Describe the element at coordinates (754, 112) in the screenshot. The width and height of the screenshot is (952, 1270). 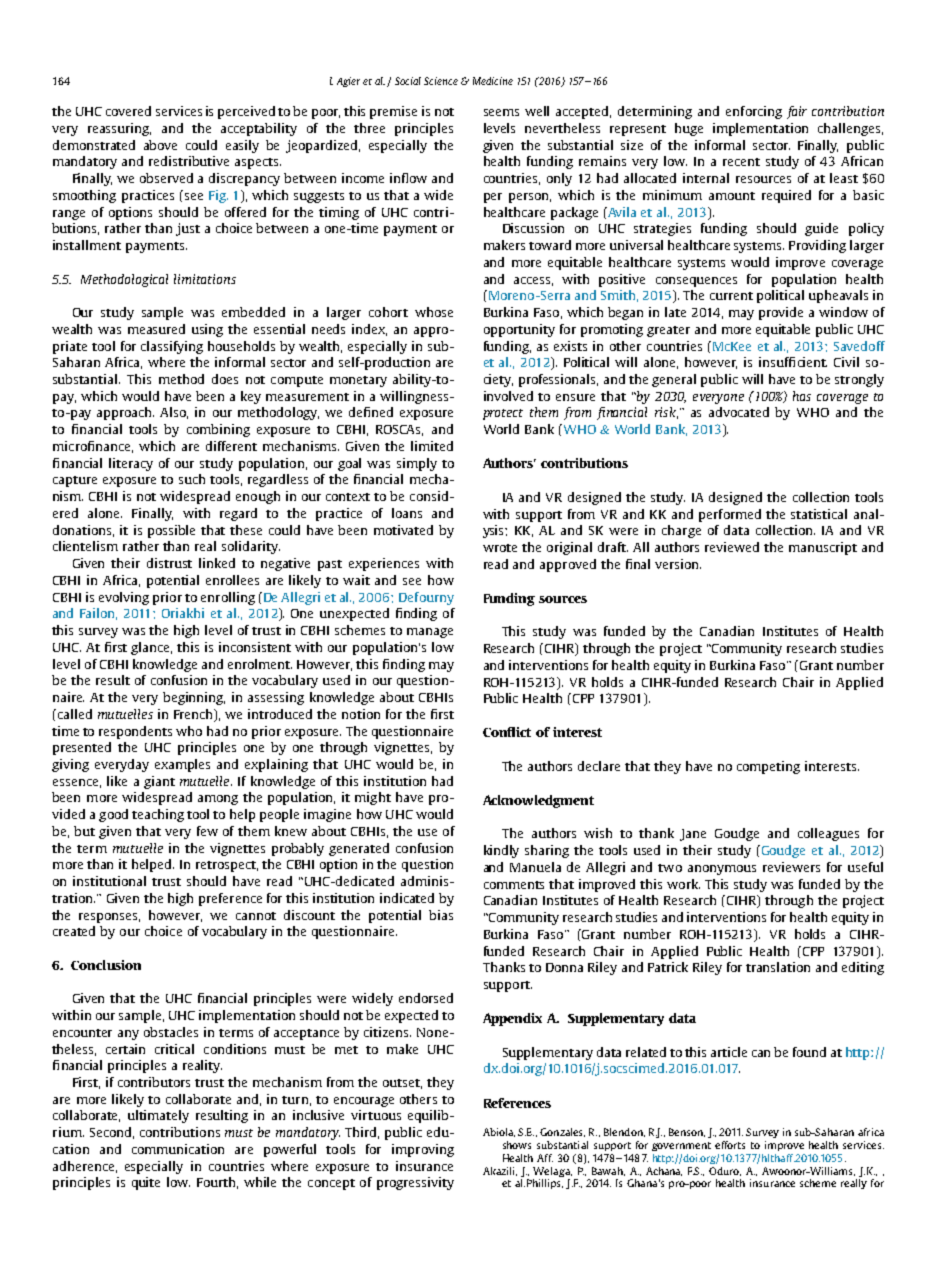
I see `enforcing` at that location.
